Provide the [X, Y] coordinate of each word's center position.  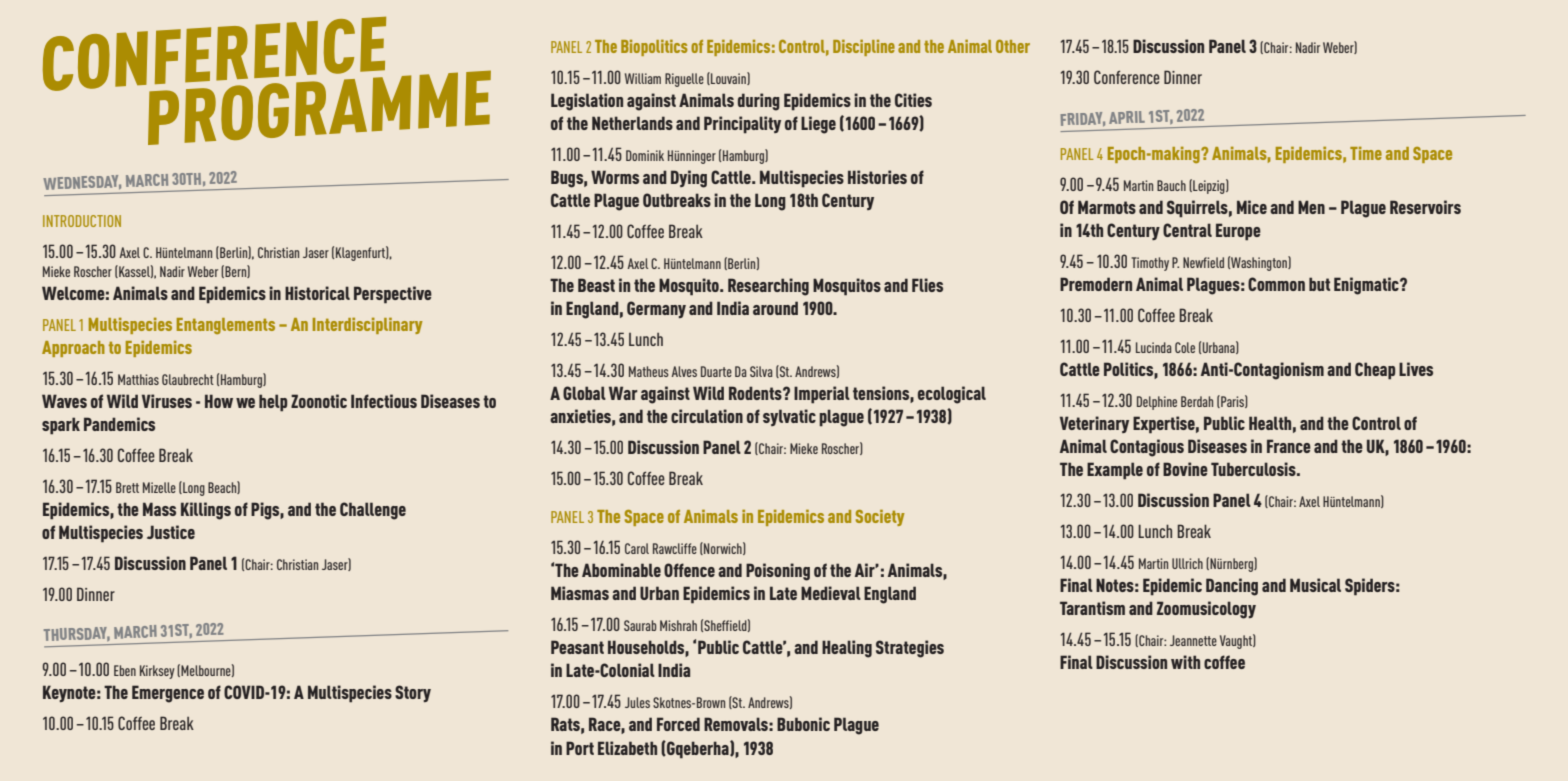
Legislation [587, 102]
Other [1013, 46]
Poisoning [778, 572]
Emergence [168, 694]
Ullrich [1187, 563]
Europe [1238, 232]
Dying [689, 179]
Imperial [822, 395]
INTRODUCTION [82, 221]
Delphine [1157, 403]
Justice [171, 532]
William [643, 78]
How [219, 401]
